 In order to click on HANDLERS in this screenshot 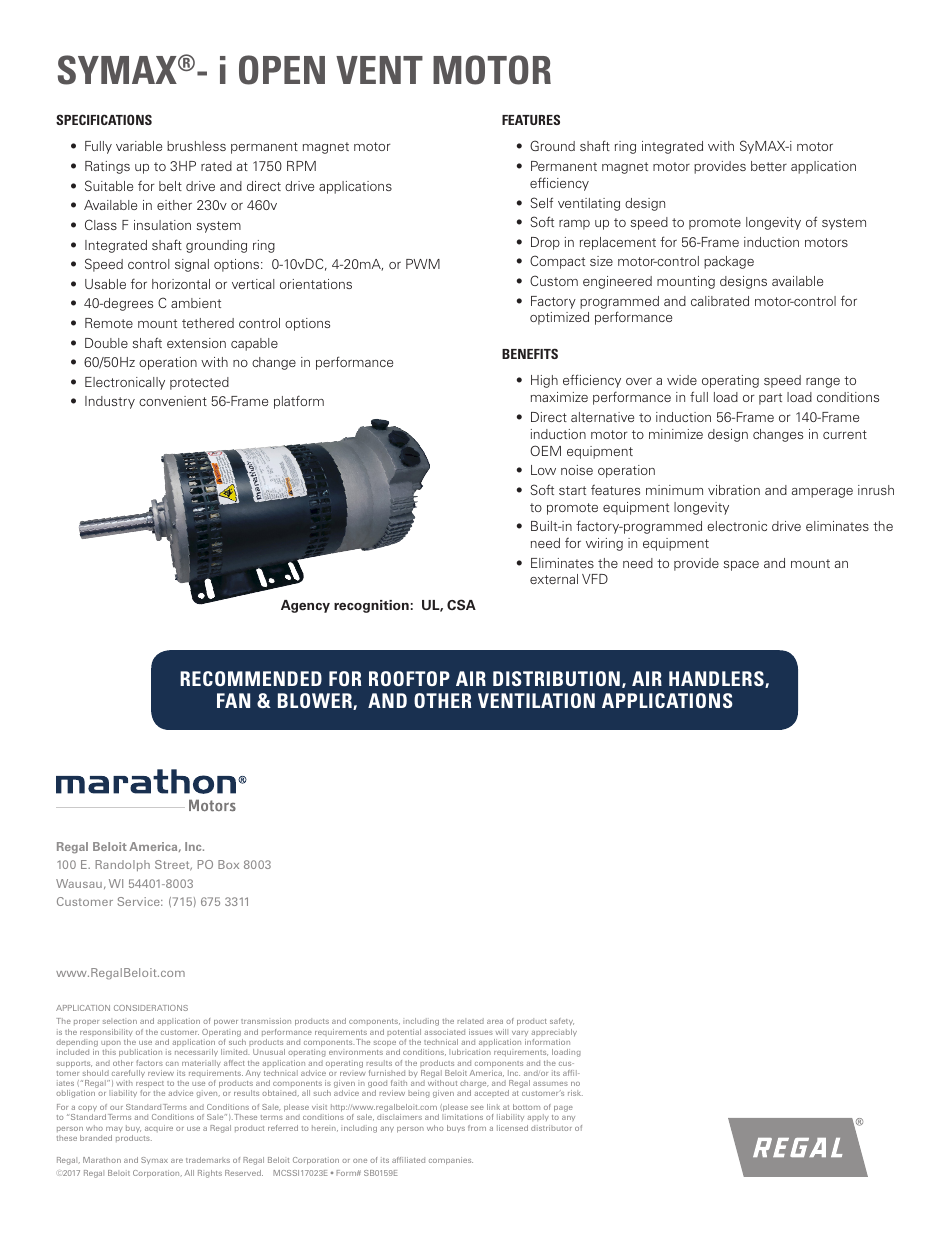, I will do `click(717, 679)`.
